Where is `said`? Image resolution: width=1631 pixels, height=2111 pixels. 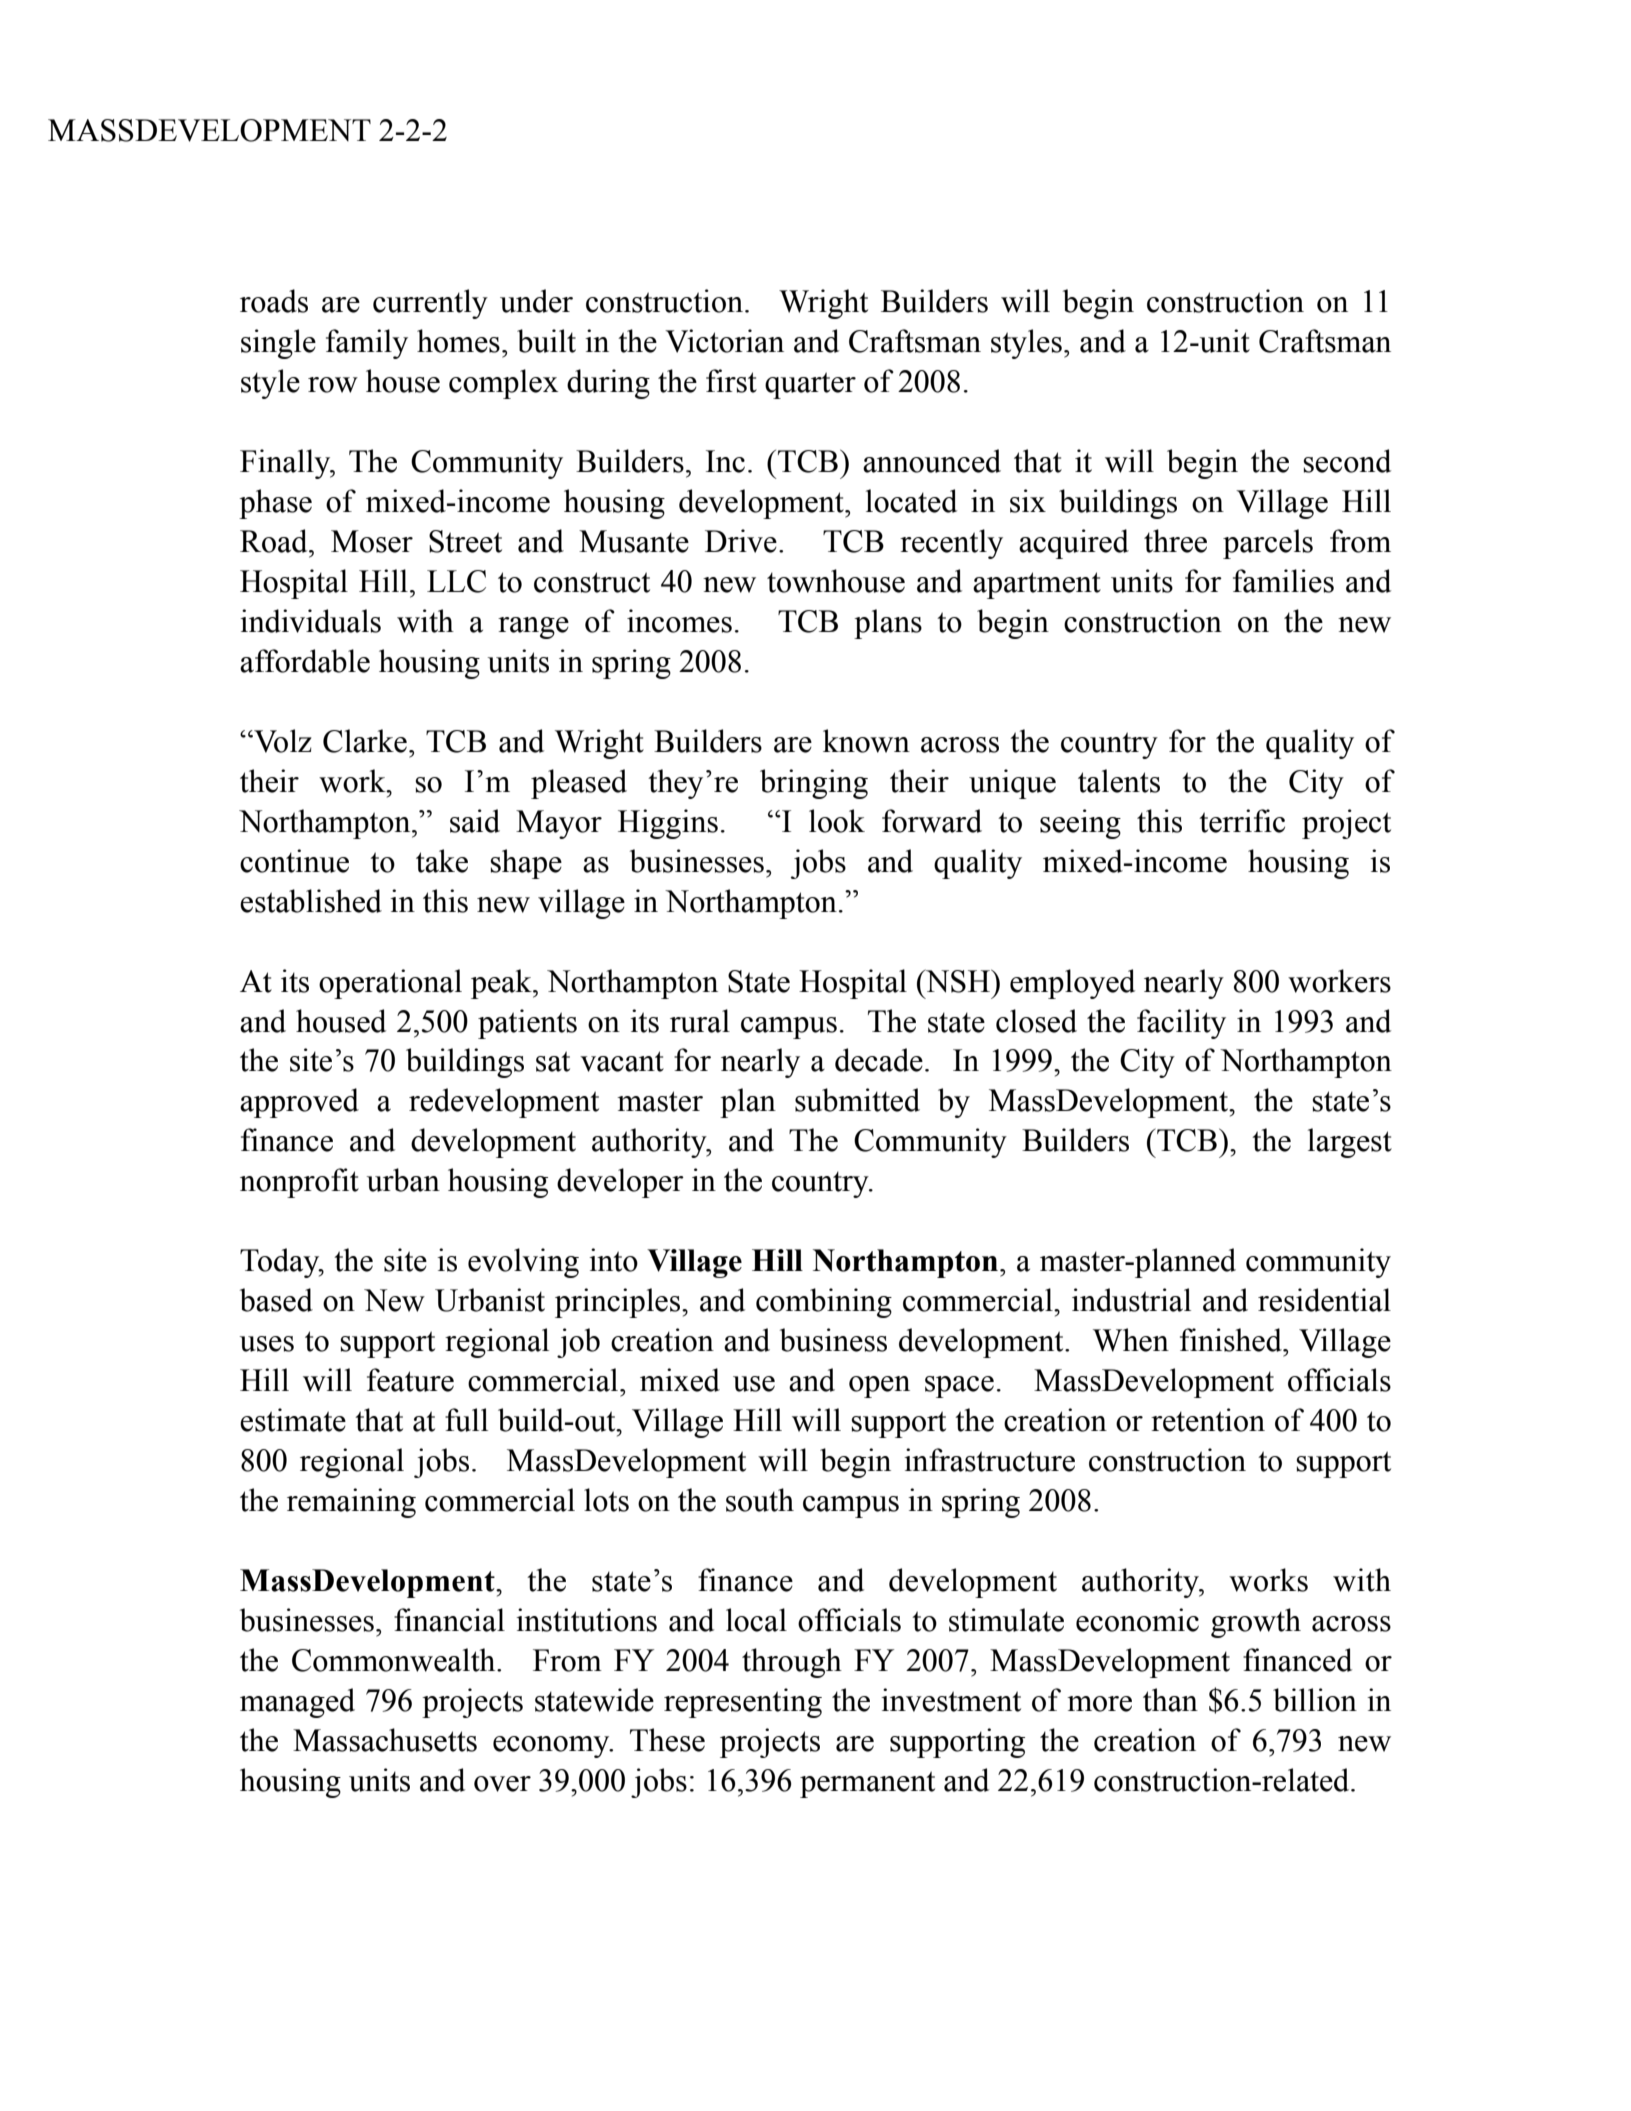
said is located at coordinates (475, 821).
